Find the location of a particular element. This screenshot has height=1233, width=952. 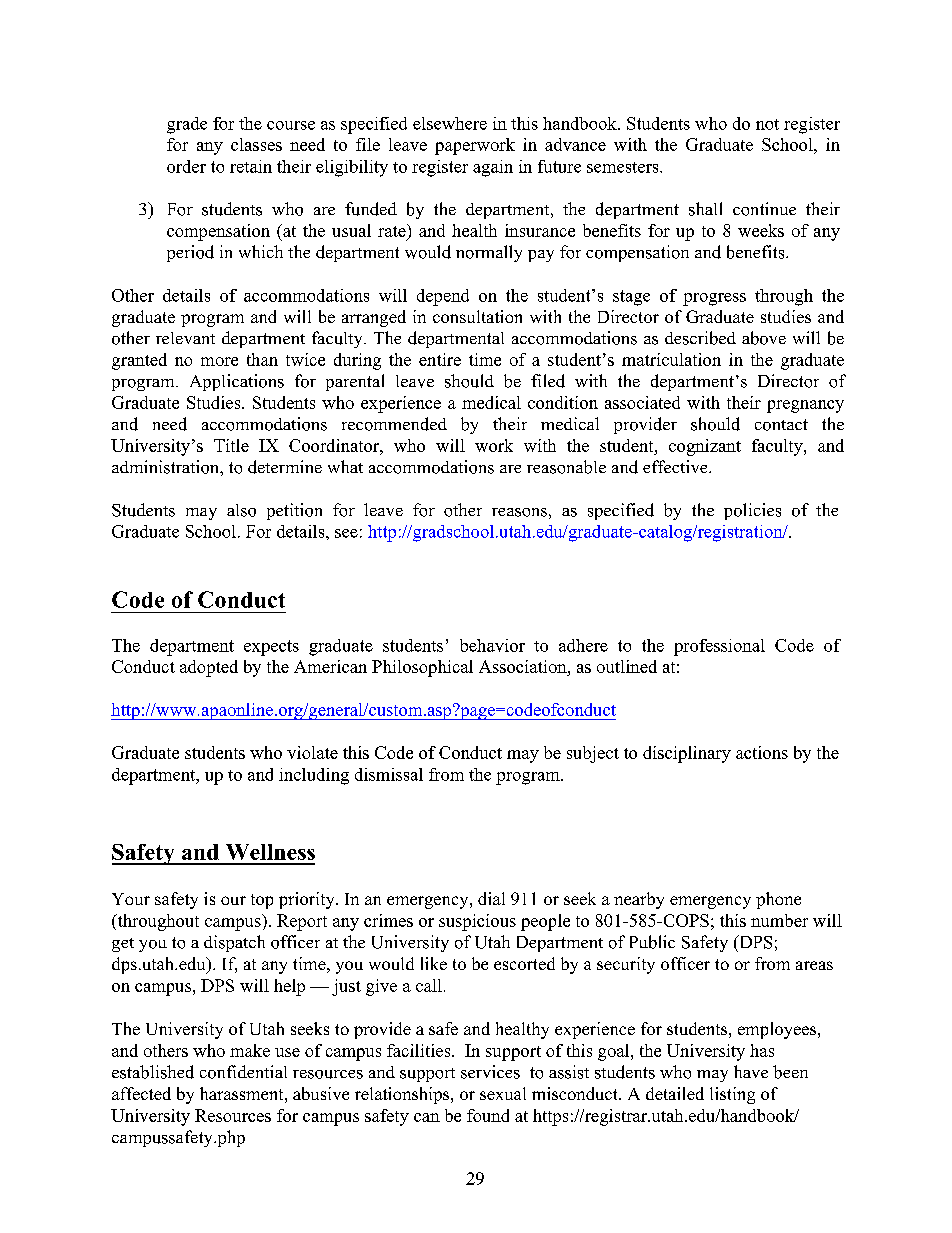

again is located at coordinates (493, 168).
